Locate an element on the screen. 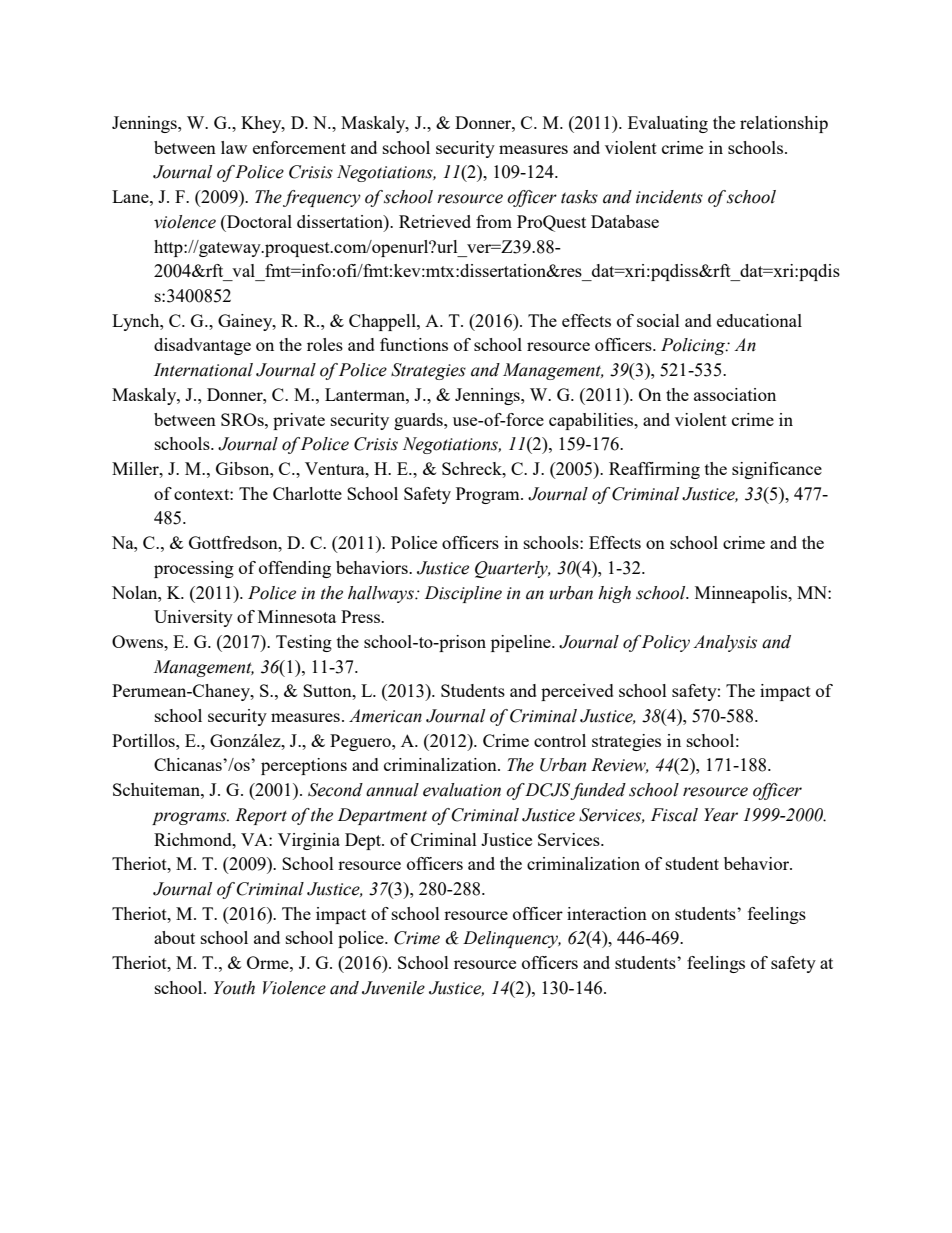  Delinquency is located at coordinates (512, 939).
